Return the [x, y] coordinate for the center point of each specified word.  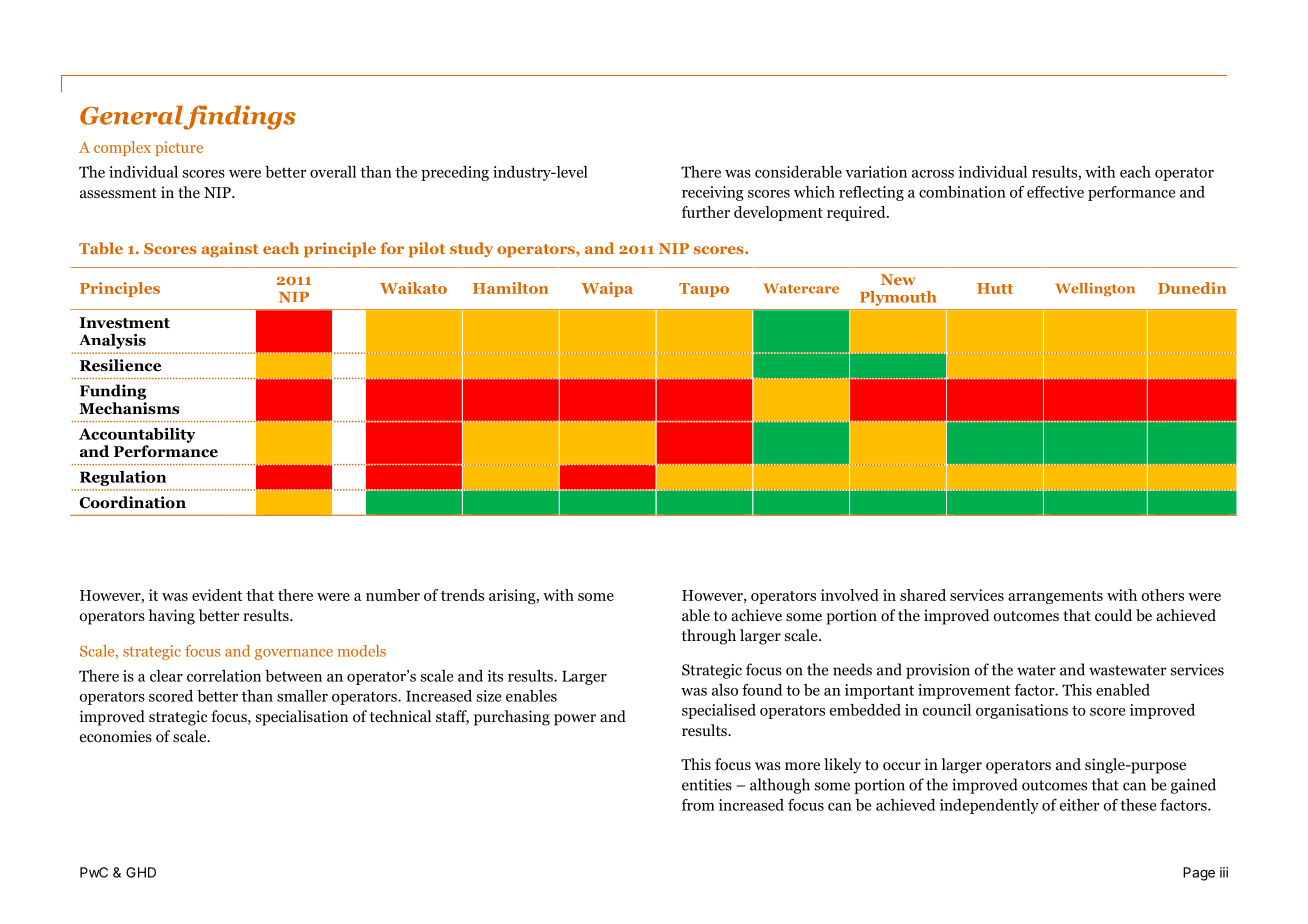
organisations [1022, 711]
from [698, 805]
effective [1055, 192]
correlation [224, 676]
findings [239, 117]
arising [513, 596]
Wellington [1095, 289]
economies [116, 736]
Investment [125, 323]
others [1163, 595]
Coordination [132, 502]
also [725, 690]
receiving [713, 193]
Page [1199, 874]
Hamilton [511, 288]
